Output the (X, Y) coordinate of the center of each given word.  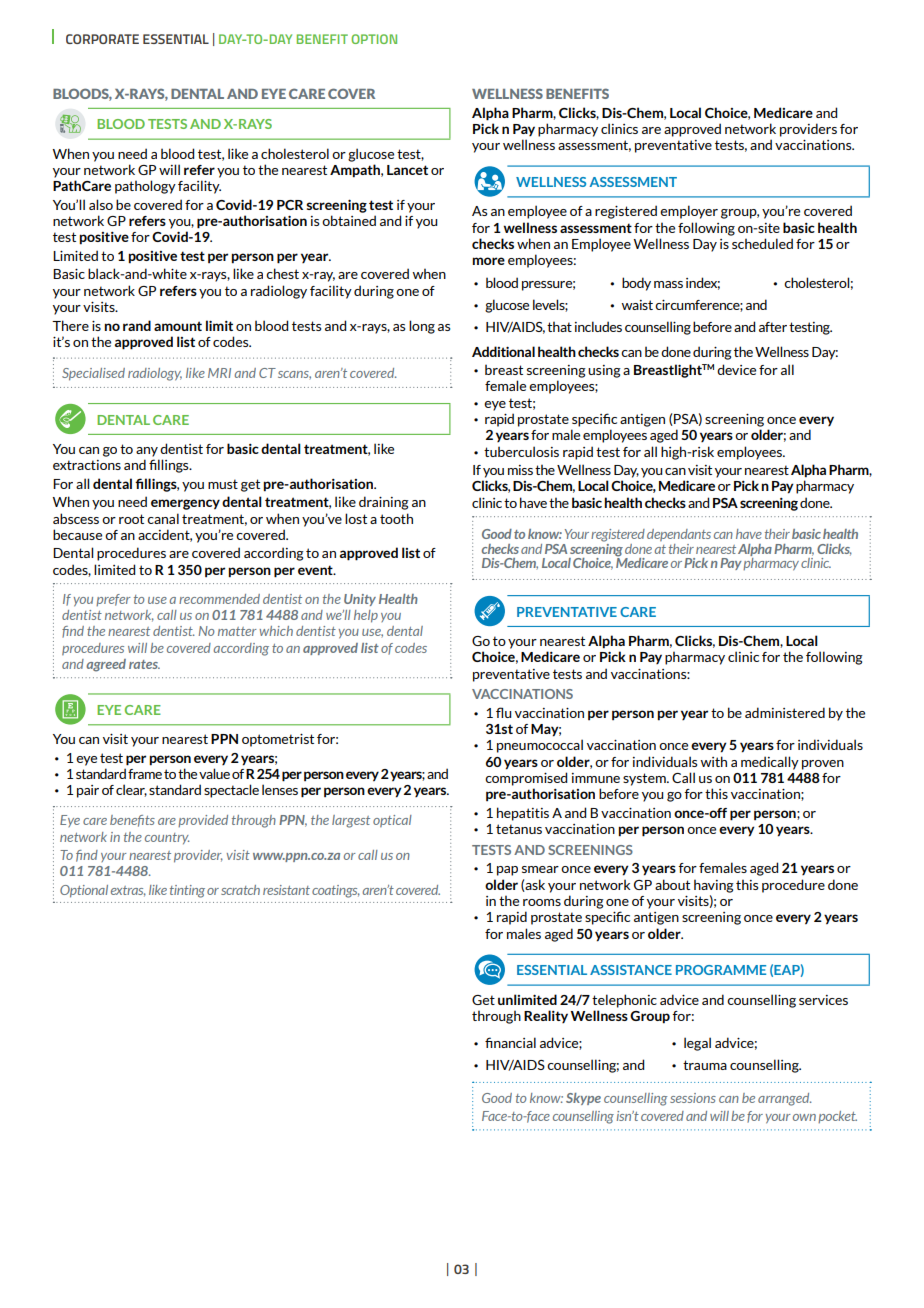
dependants (679, 535)
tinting (187, 891)
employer (689, 212)
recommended (219, 599)
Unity (360, 600)
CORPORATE (102, 39)
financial (510, 1042)
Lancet (407, 170)
